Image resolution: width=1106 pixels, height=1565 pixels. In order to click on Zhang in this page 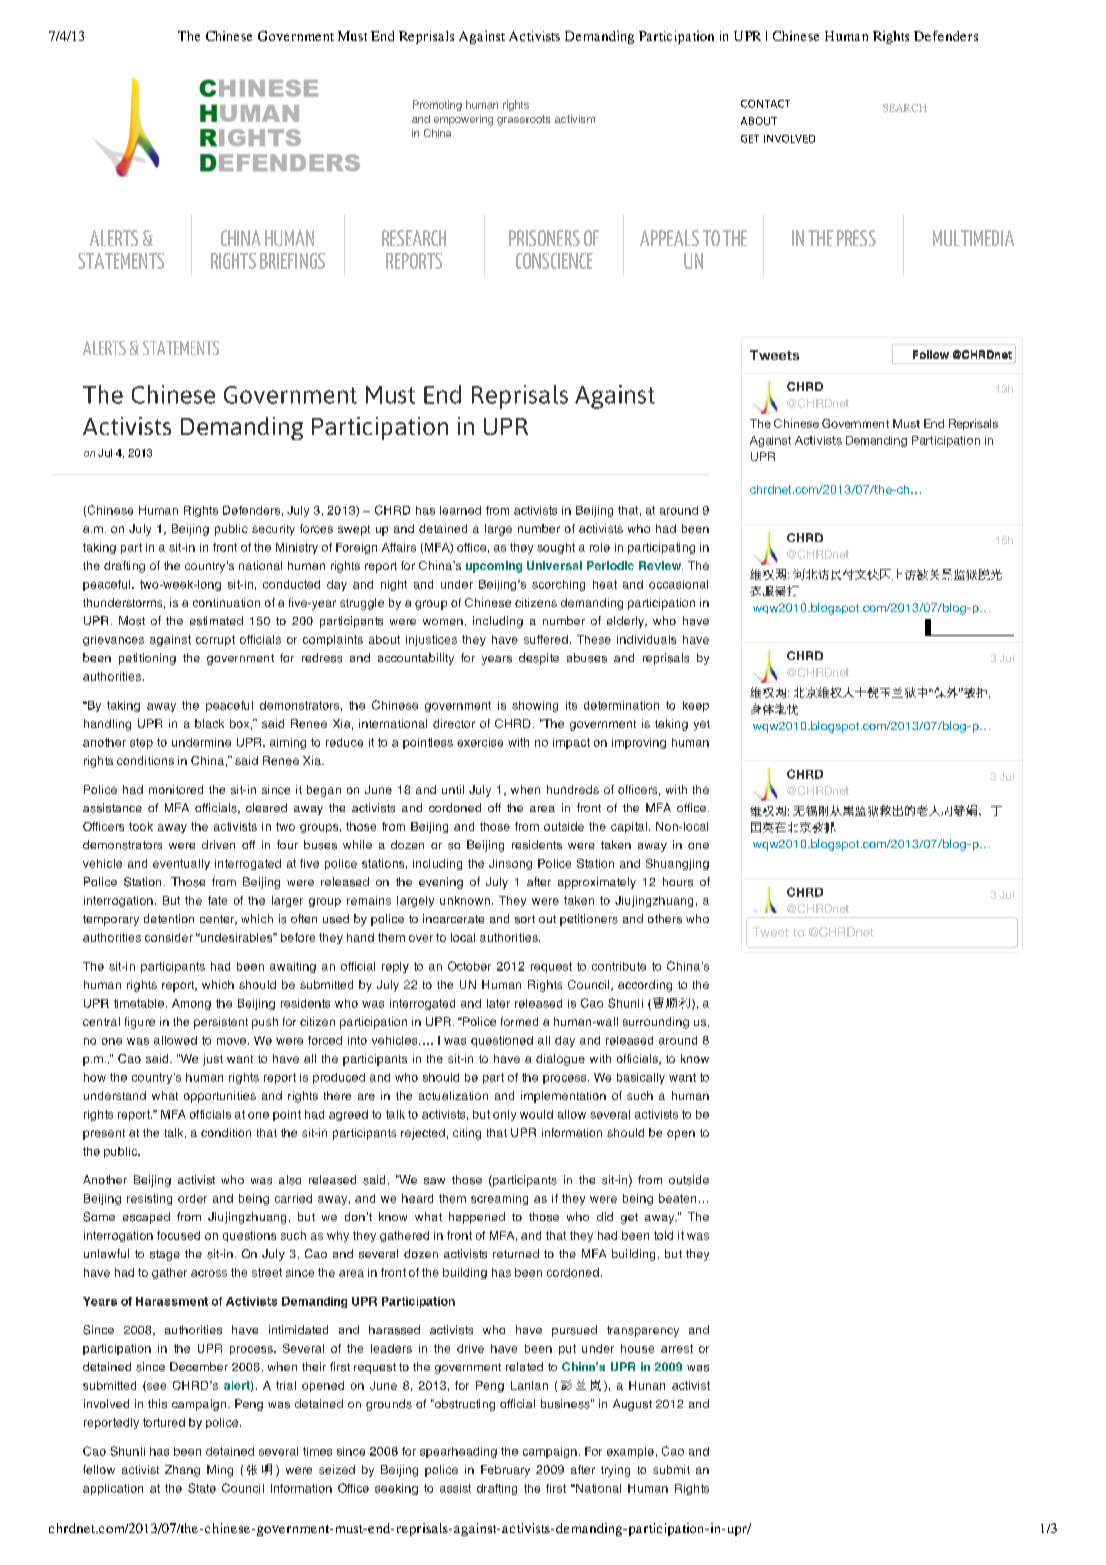, I will do `click(182, 1471)`.
